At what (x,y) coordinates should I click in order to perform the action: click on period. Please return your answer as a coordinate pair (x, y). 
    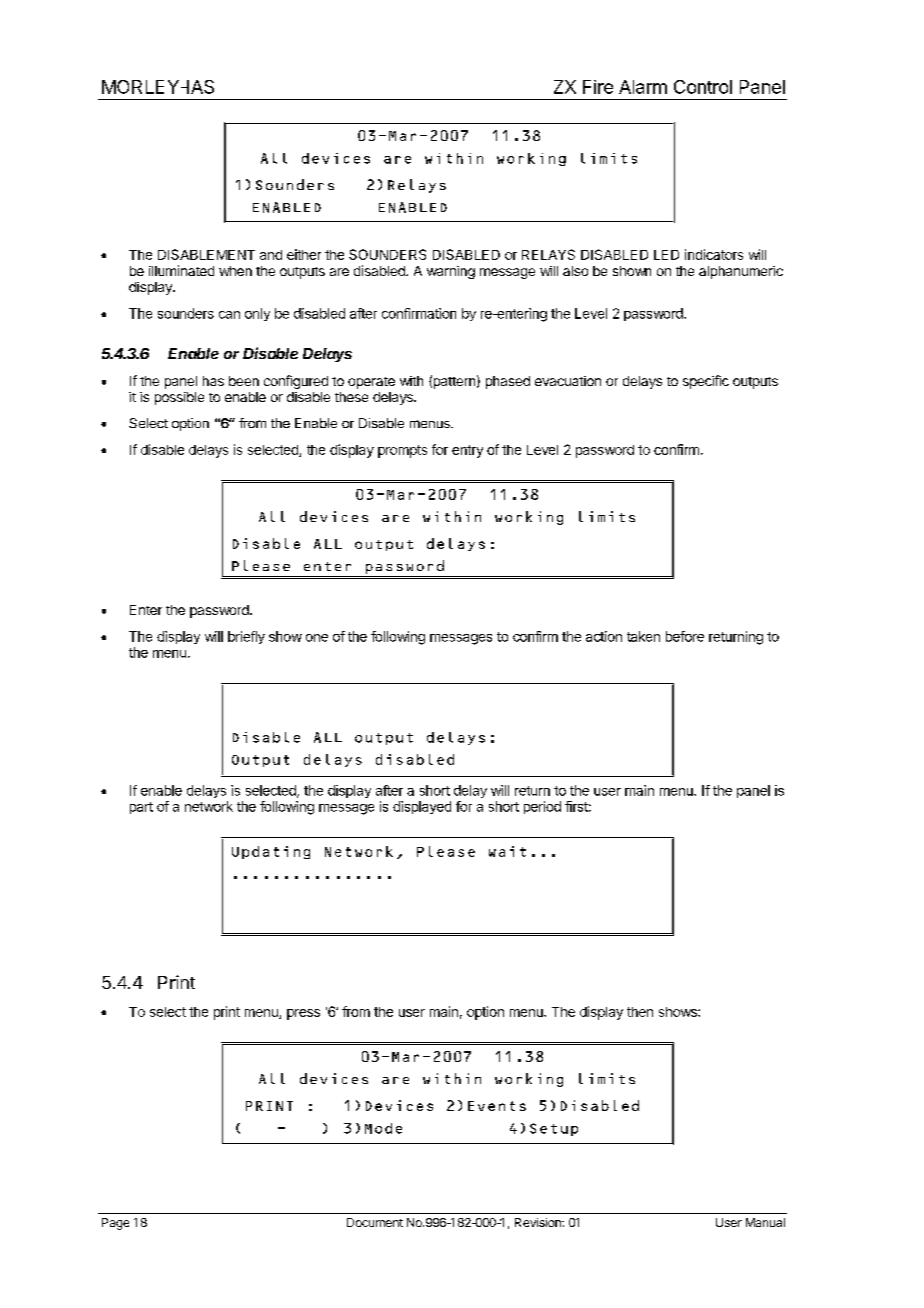
    Looking at the image, I should click on (542, 807).
